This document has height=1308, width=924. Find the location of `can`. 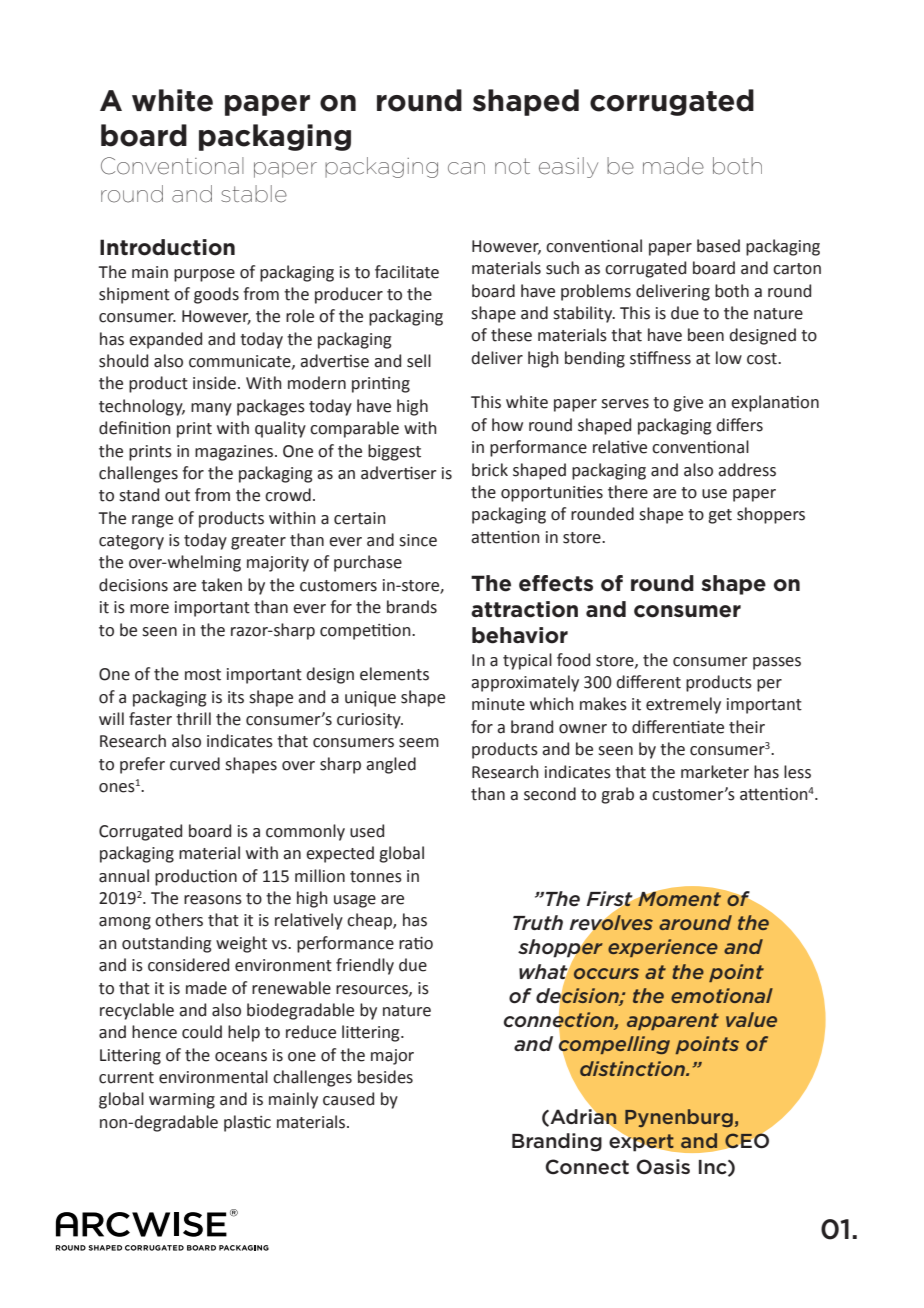

can is located at coordinates (466, 168).
